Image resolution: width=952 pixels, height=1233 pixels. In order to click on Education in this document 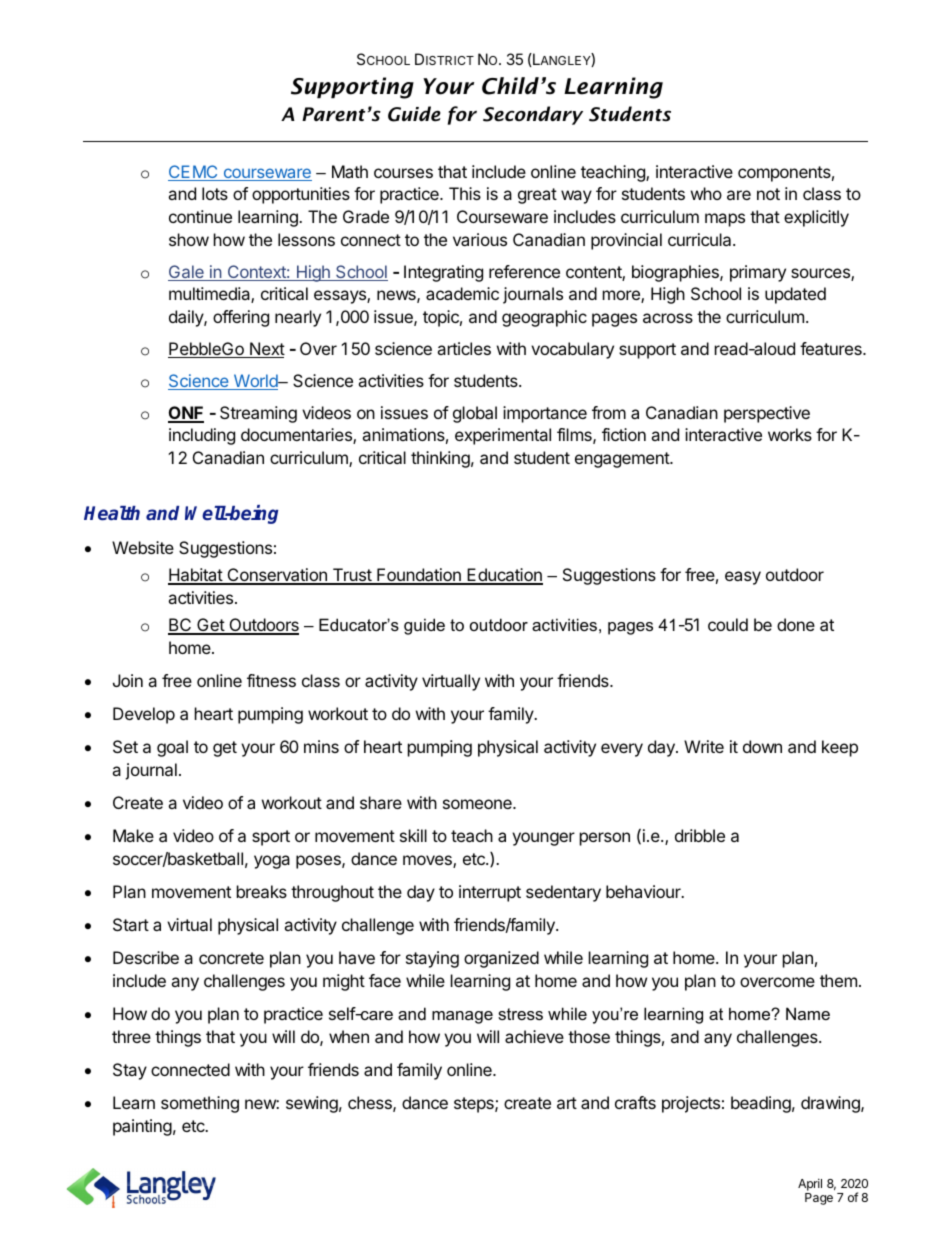, I will do `click(504, 576)`.
